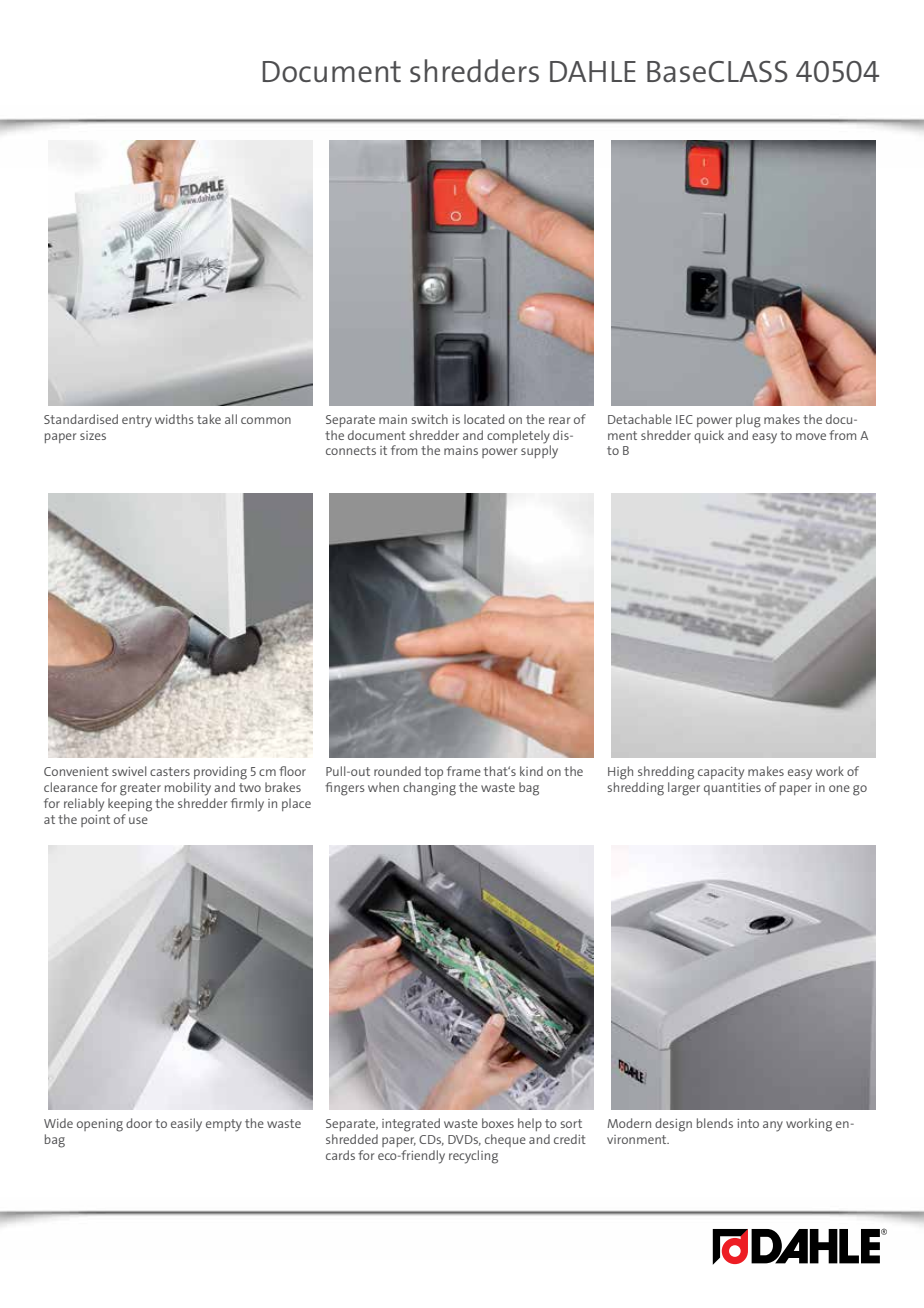 Image resolution: width=924 pixels, height=1308 pixels. Describe the element at coordinates (129, 771) in the screenshot. I see `swivel` at that location.
